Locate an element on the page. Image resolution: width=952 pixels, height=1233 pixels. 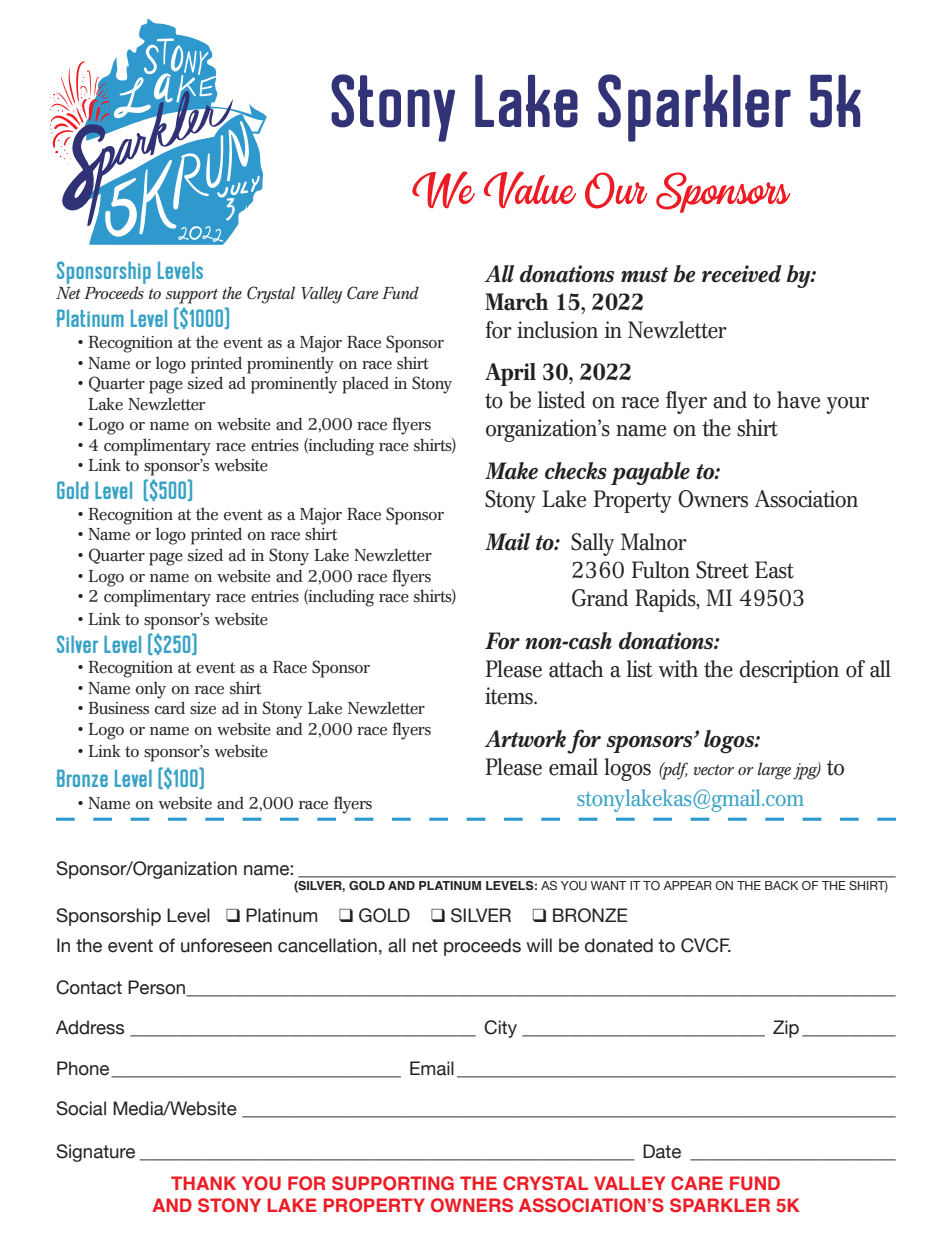
received is located at coordinates (742, 274).
